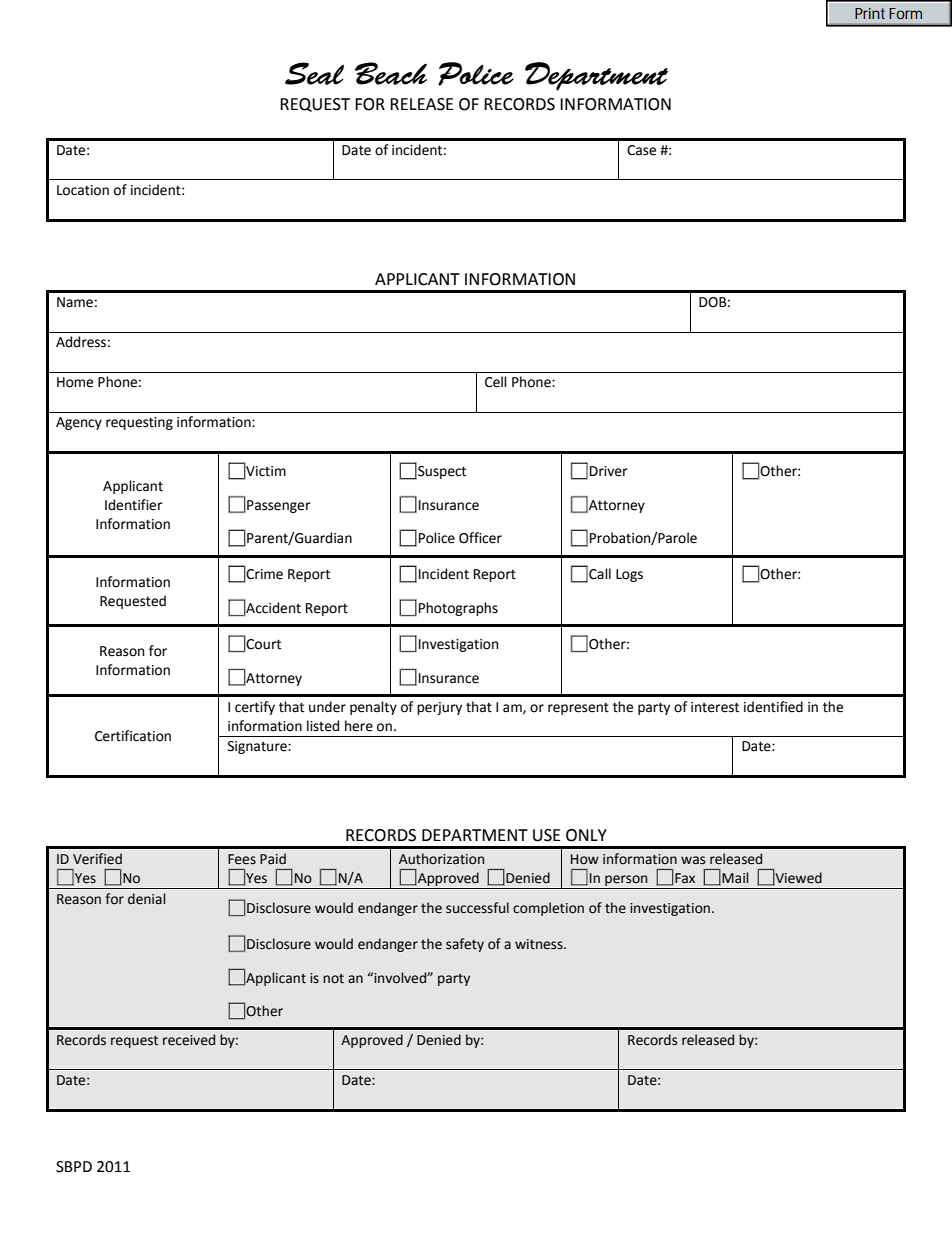  I want to click on Cell, so click(496, 382).
